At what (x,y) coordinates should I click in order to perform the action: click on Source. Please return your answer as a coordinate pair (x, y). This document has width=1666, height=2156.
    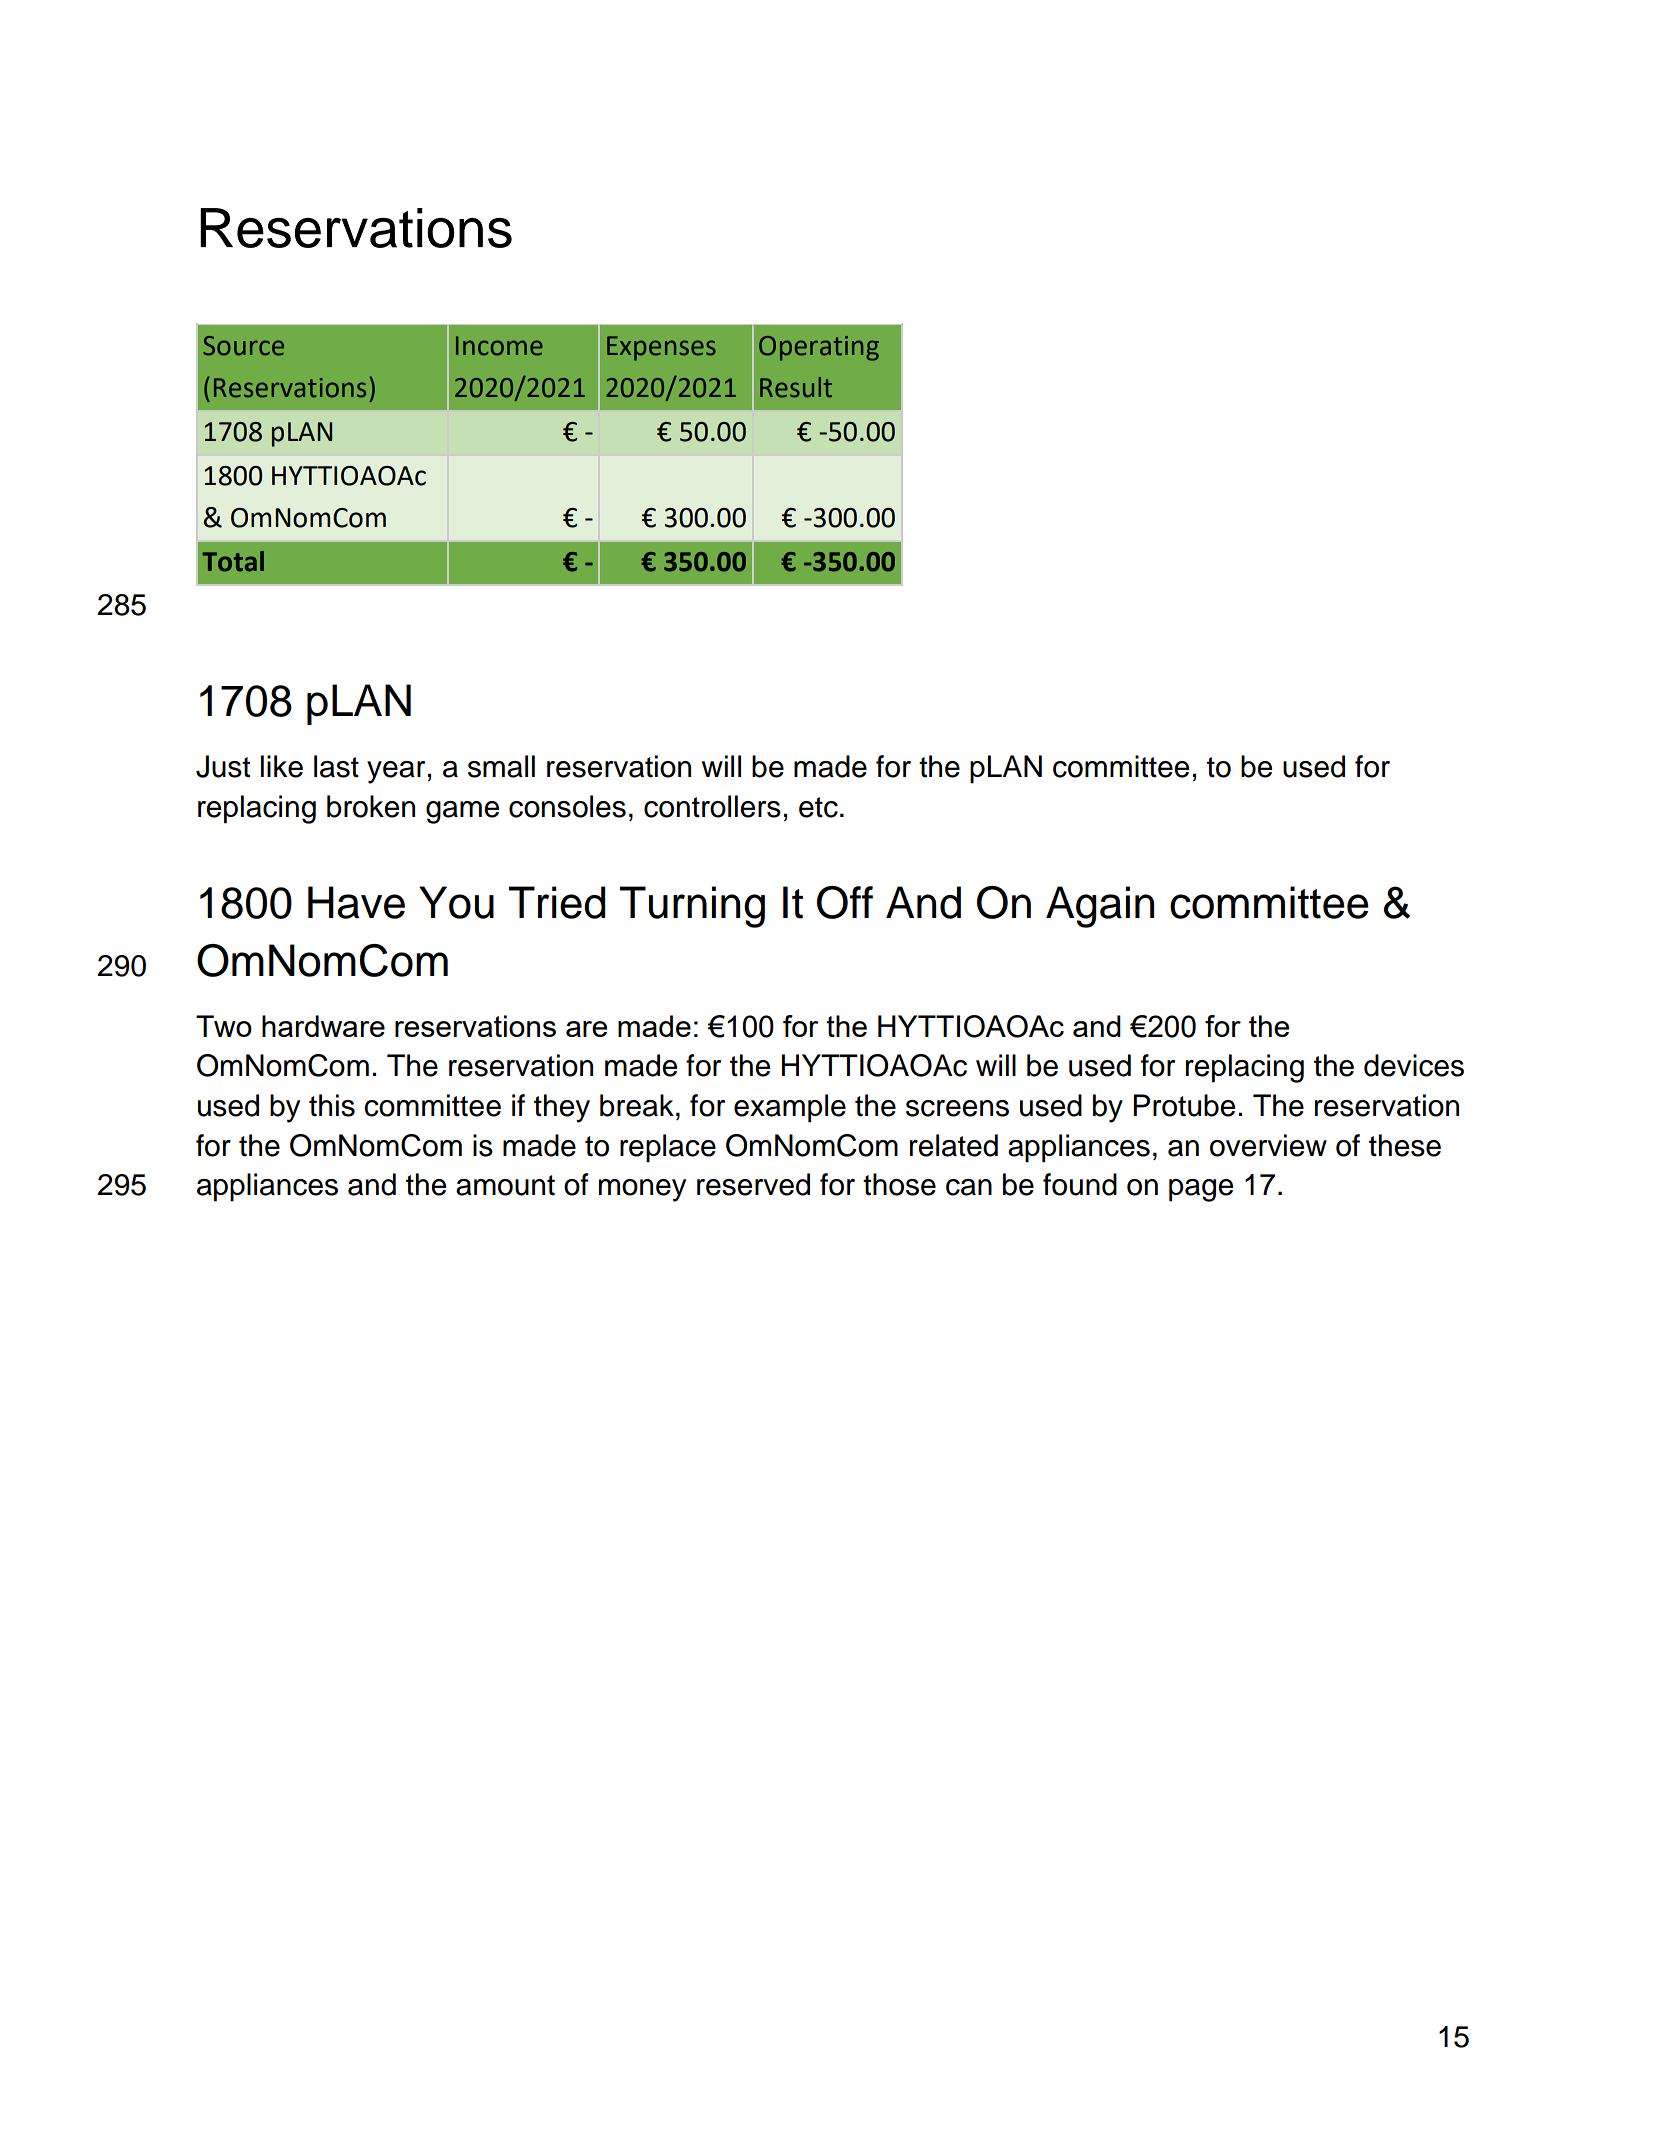
    Looking at the image, I should click on (243, 346).
